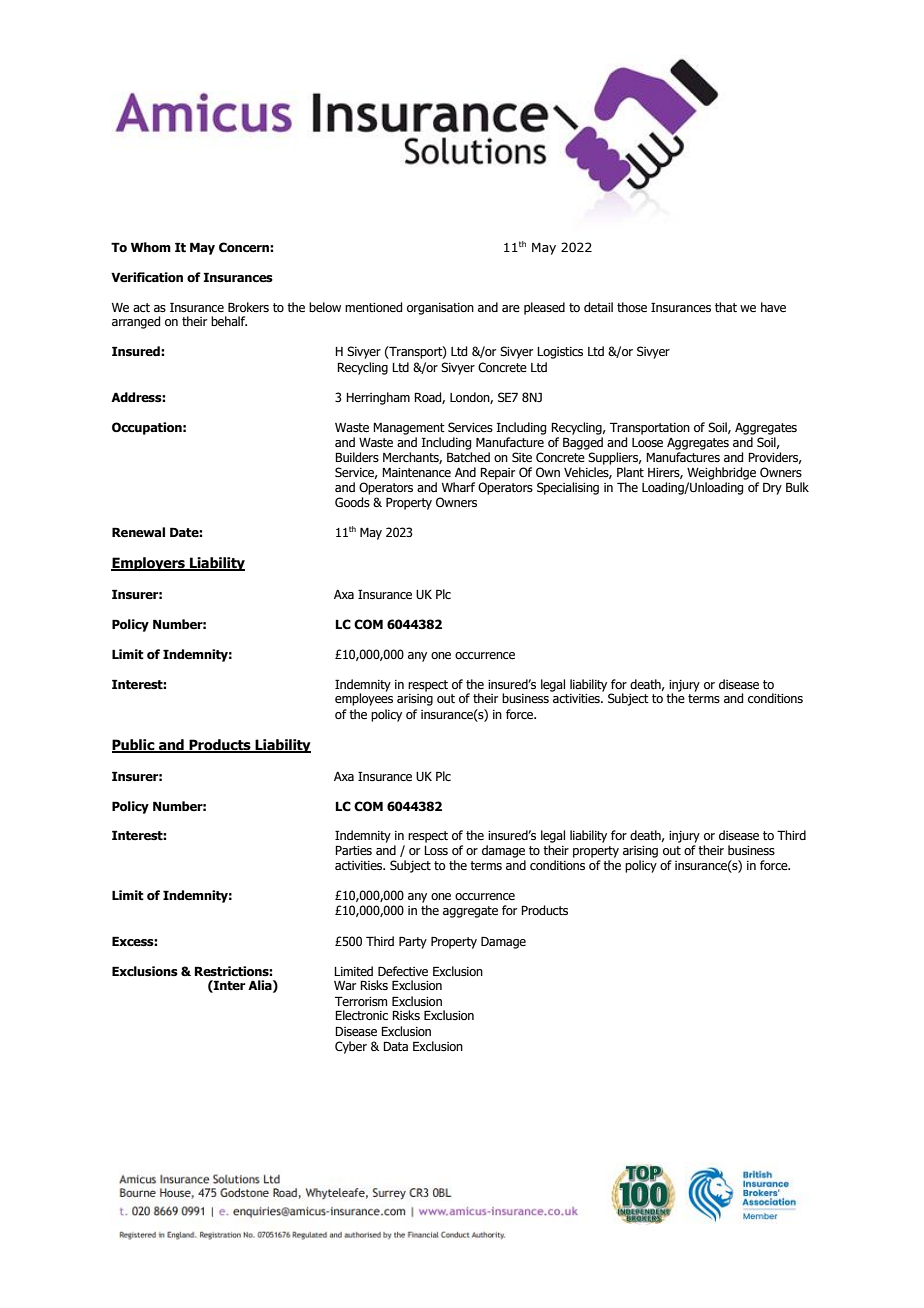  Describe the element at coordinates (147, 277) in the page. I see `Verification` at that location.
